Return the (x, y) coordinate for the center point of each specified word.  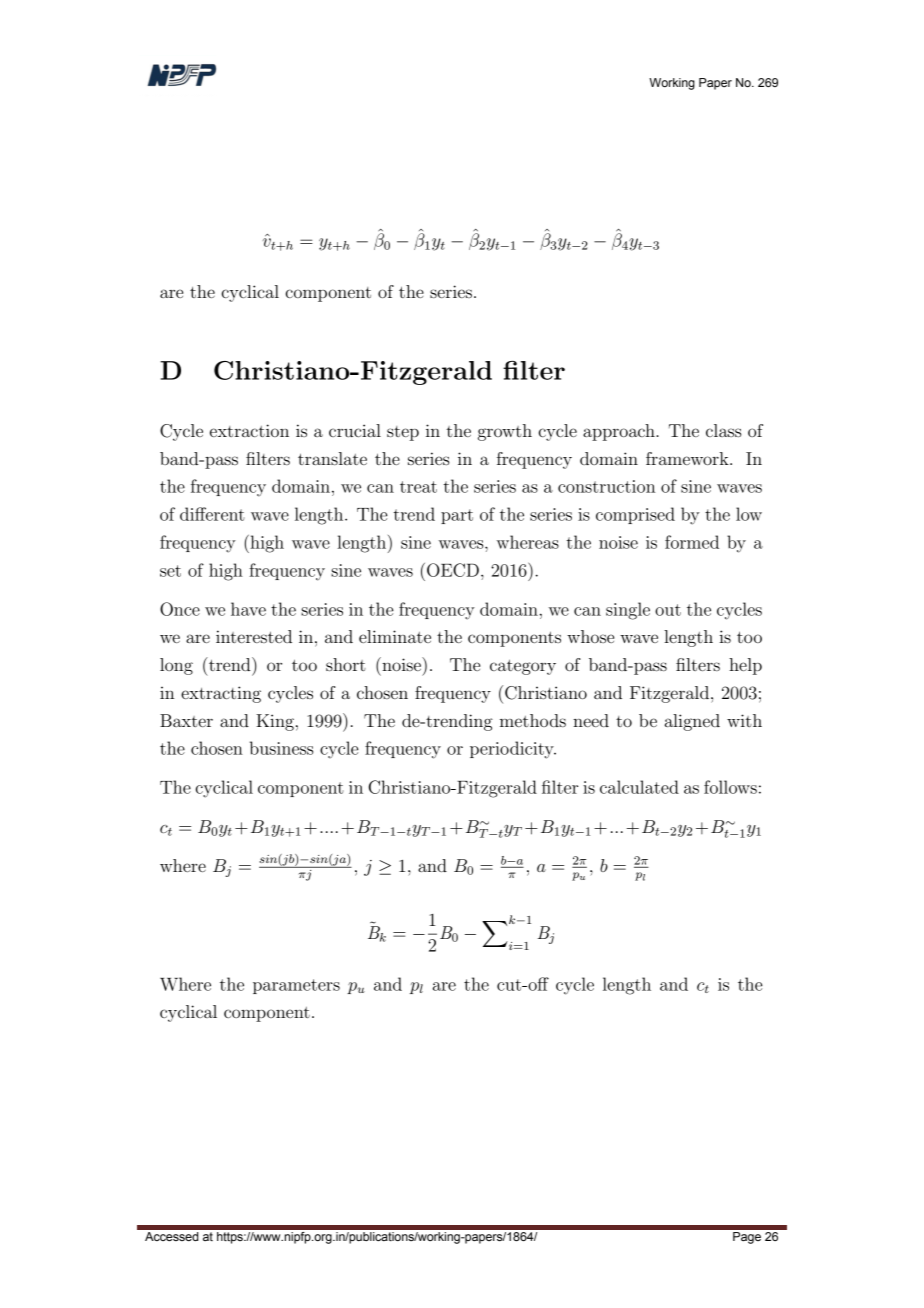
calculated (639, 787)
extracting (221, 694)
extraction (249, 430)
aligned (692, 722)
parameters (296, 986)
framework (688, 458)
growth (505, 432)
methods (533, 720)
